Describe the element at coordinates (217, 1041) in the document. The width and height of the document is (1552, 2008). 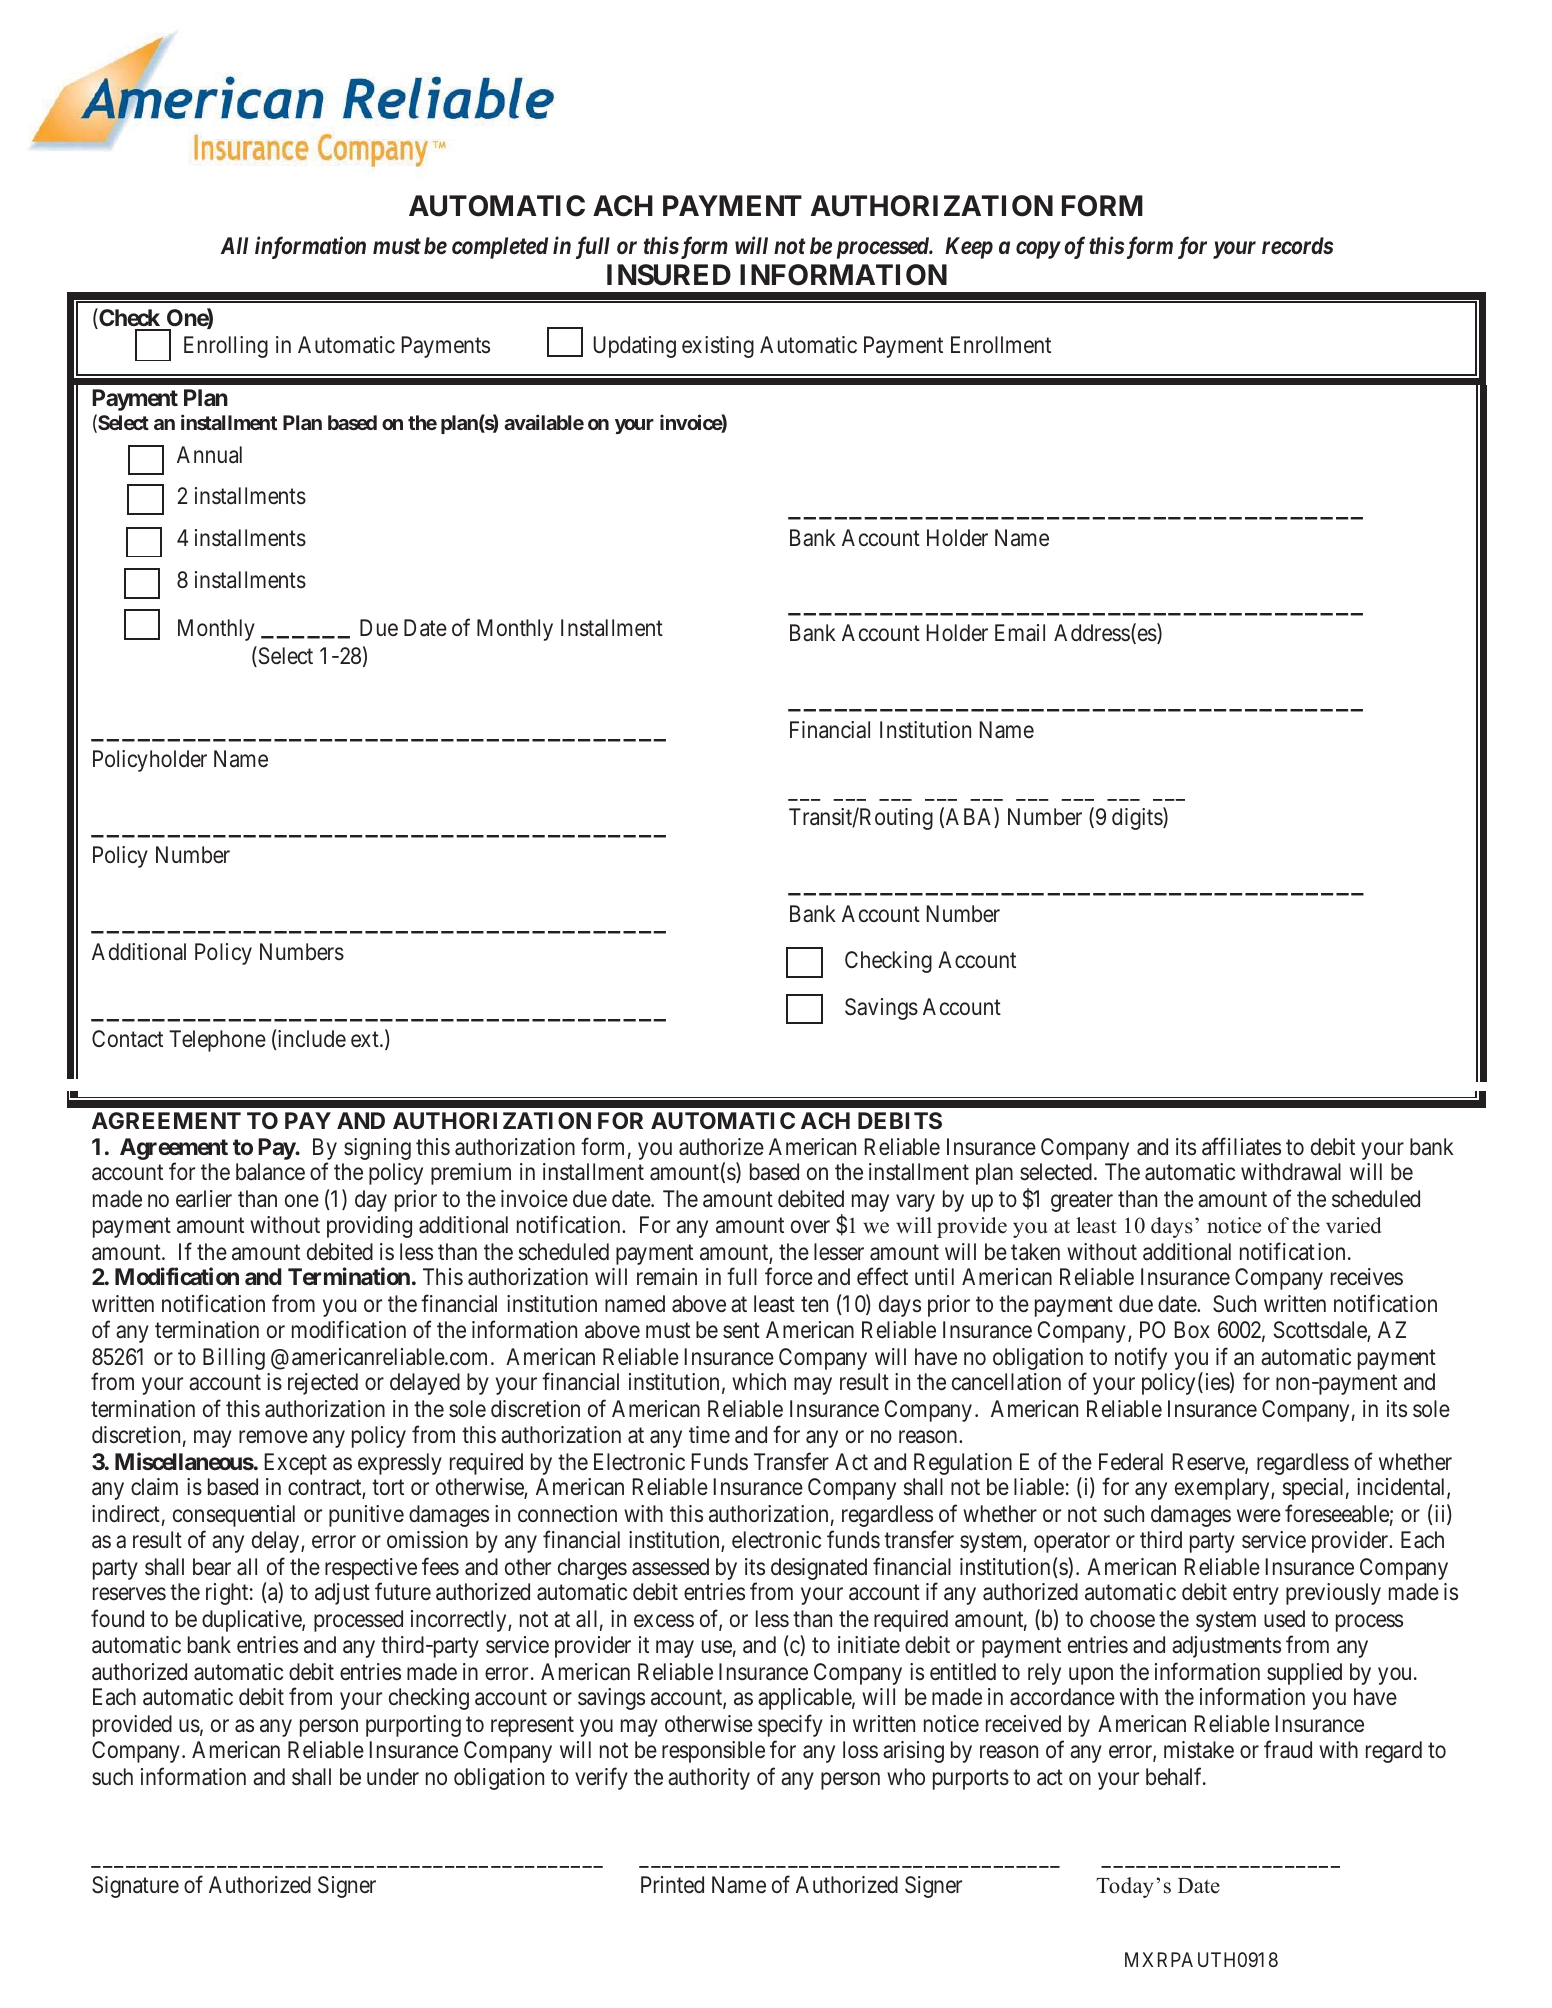
I see `Telephone` at that location.
